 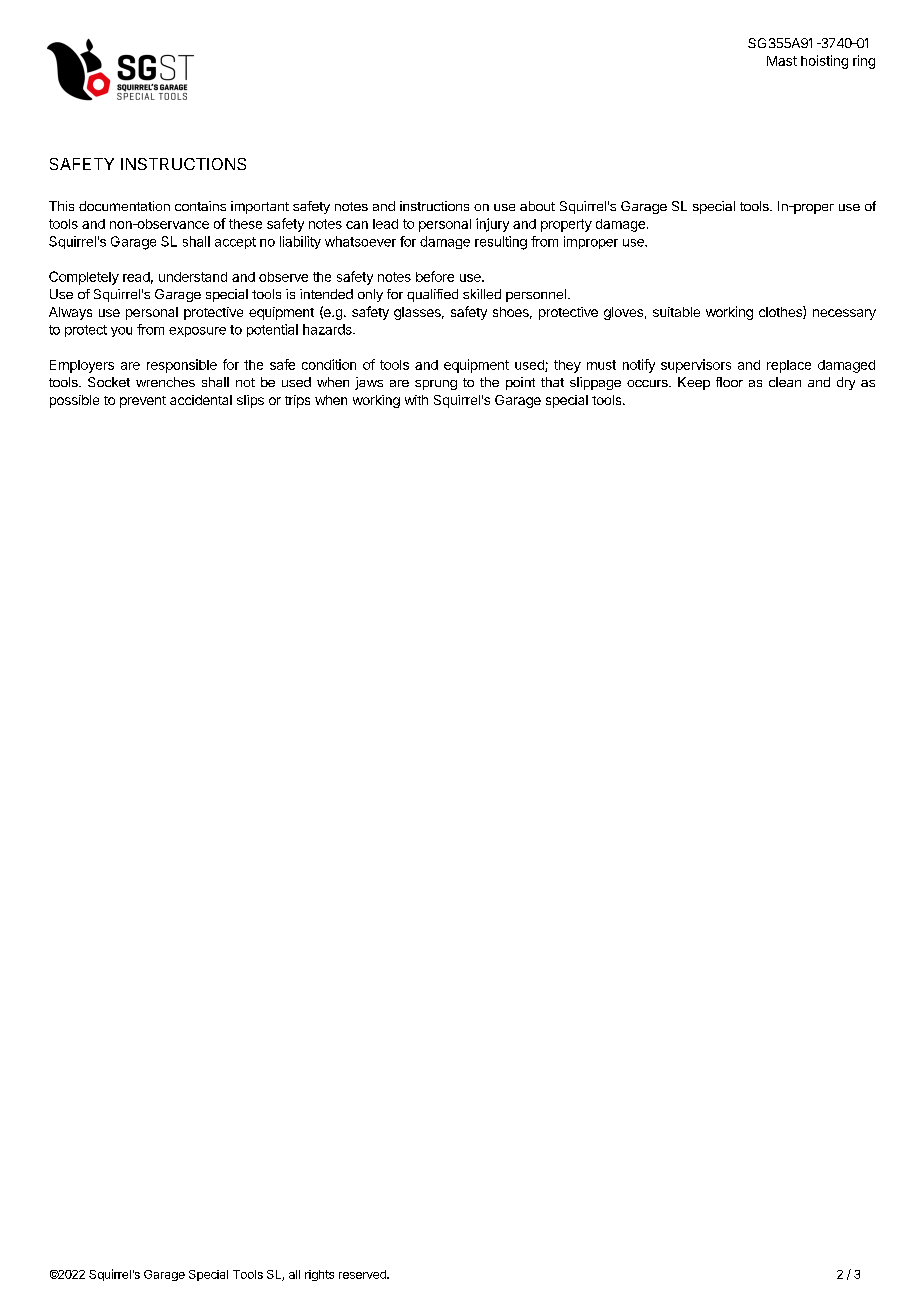 I want to click on about, so click(x=537, y=206).
